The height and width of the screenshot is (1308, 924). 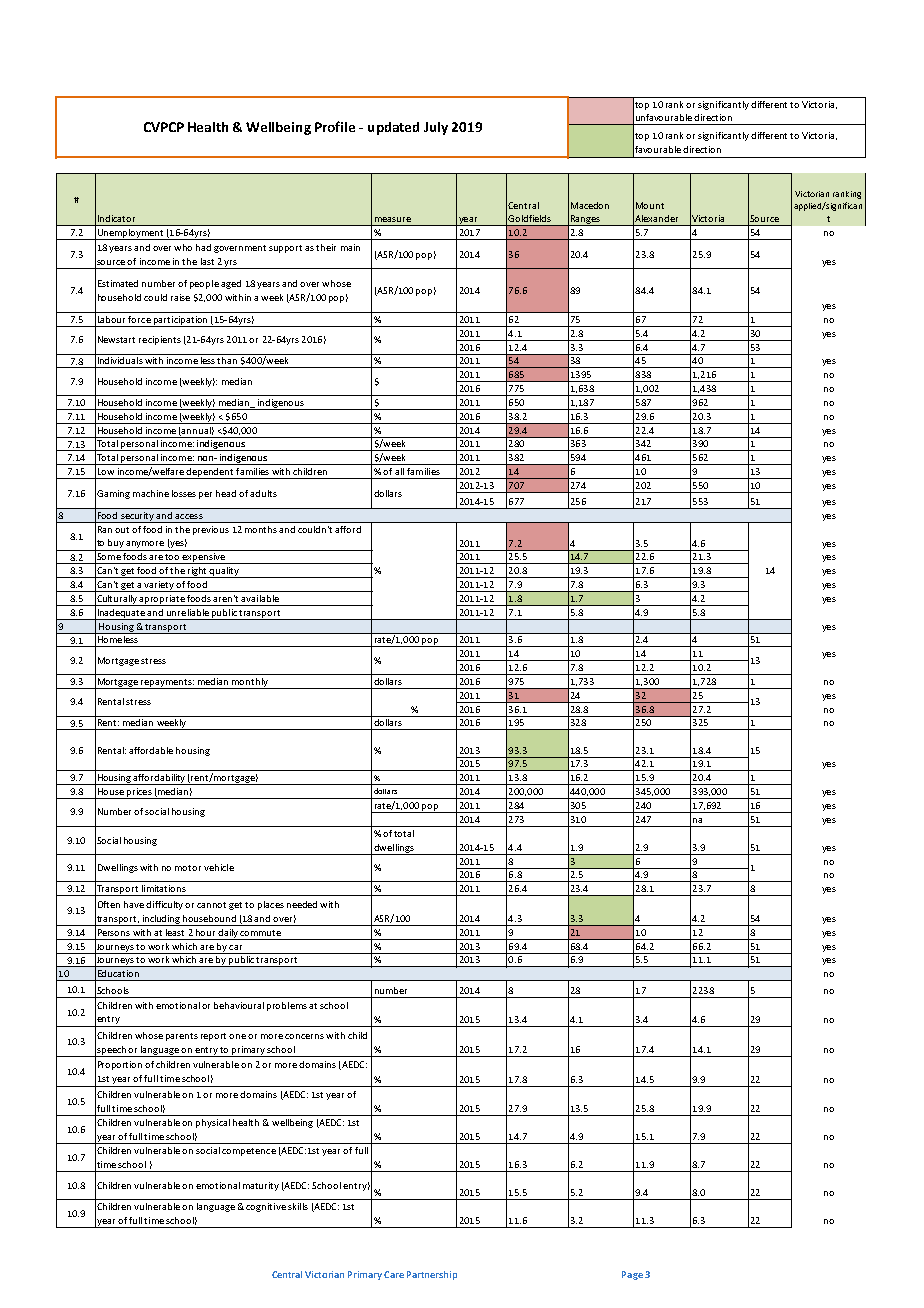 I want to click on cognitive, so click(x=266, y=1207).
